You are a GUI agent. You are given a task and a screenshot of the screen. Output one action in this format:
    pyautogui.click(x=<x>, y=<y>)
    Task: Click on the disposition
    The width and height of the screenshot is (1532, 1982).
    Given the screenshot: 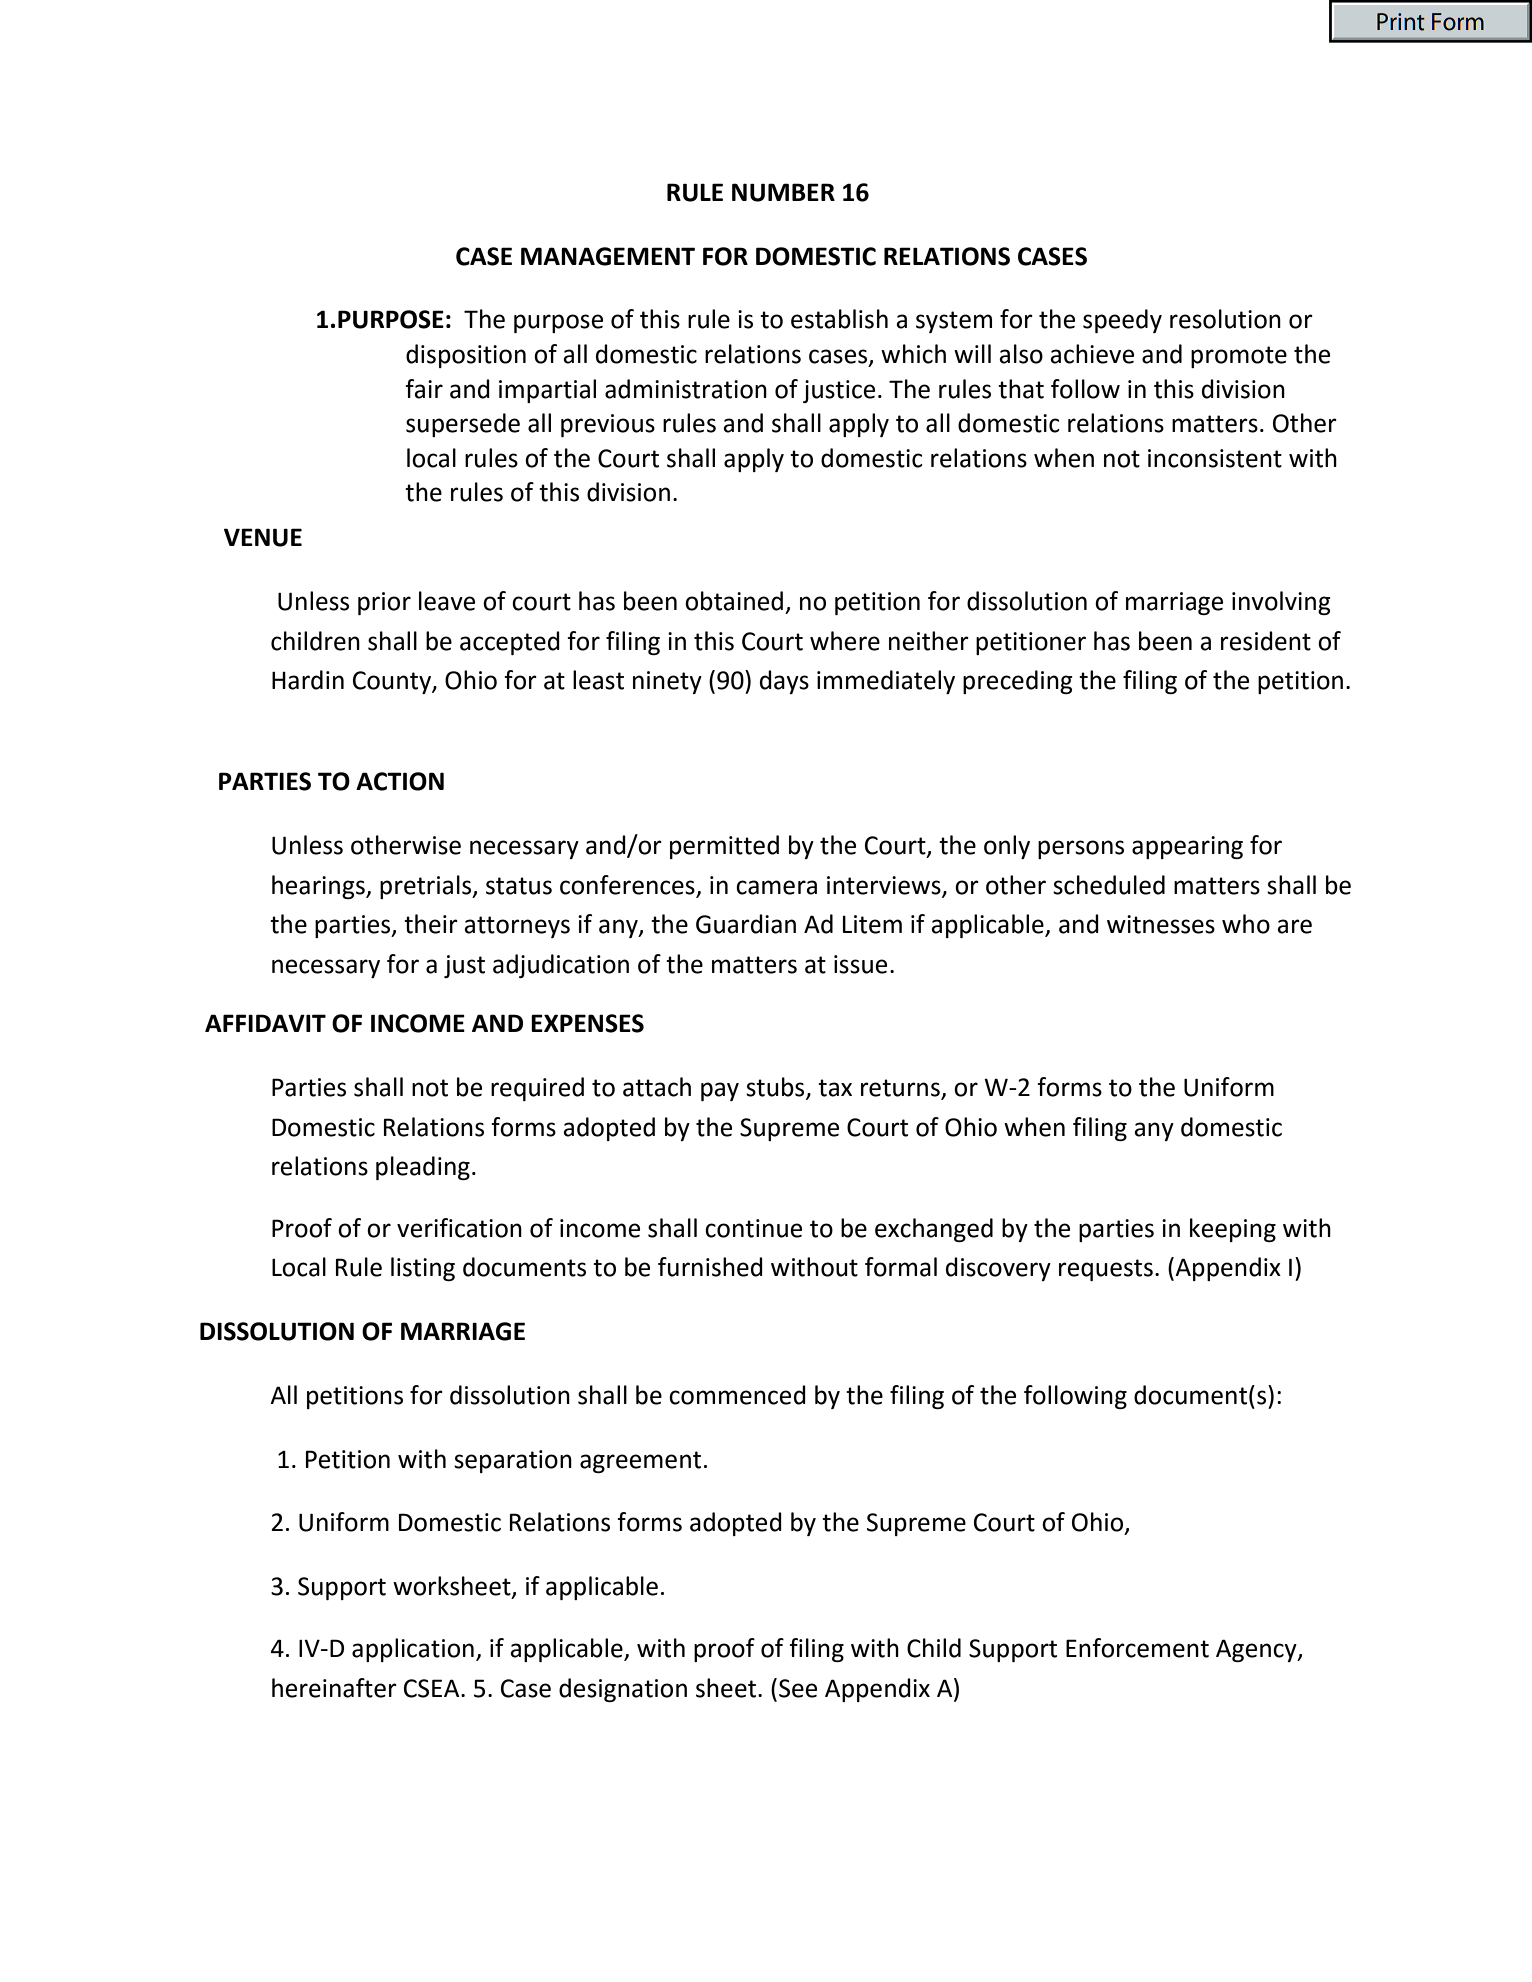 What is the action you would take?
    pyautogui.click(x=466, y=356)
